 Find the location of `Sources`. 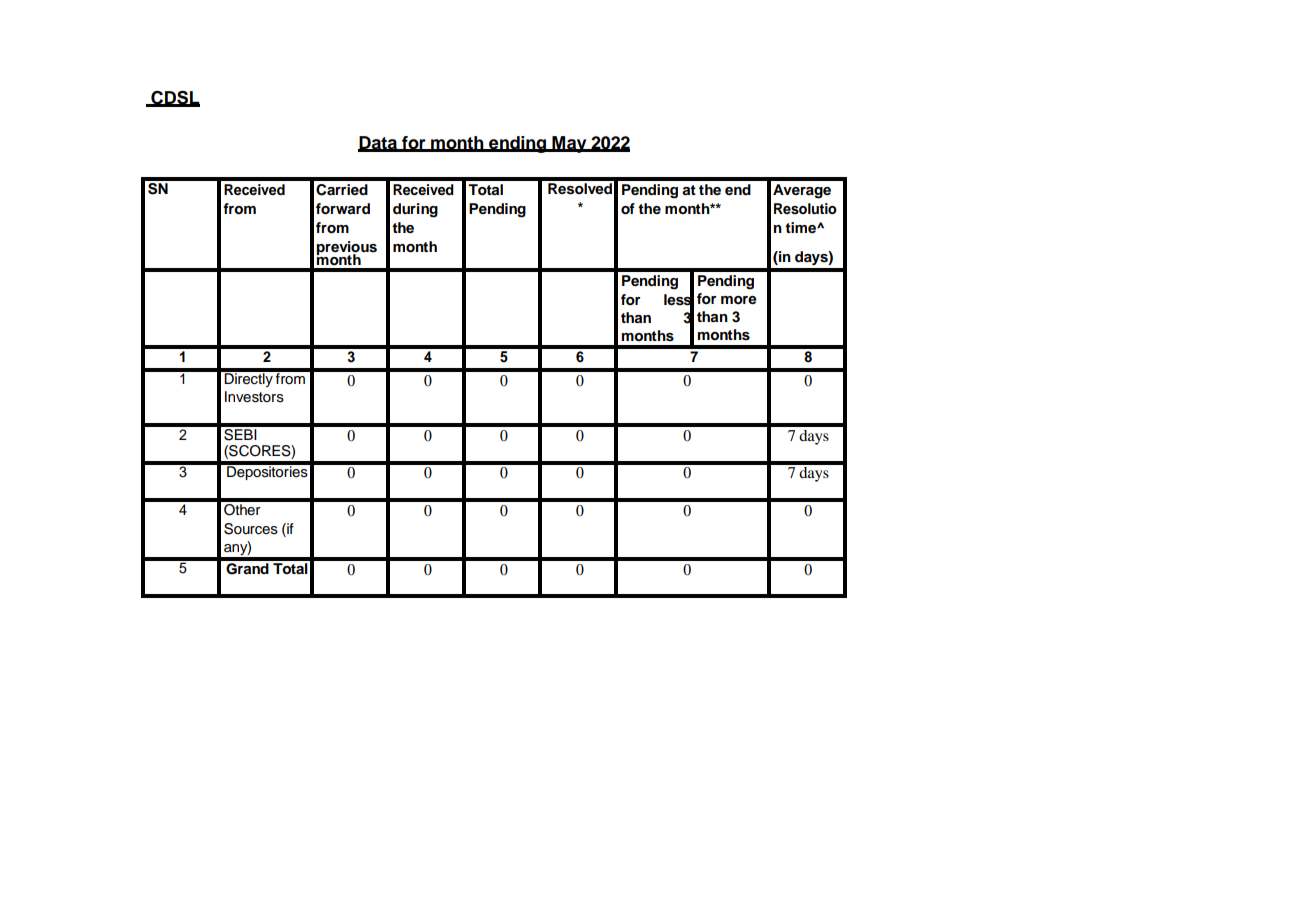

Sources is located at coordinates (251, 529).
